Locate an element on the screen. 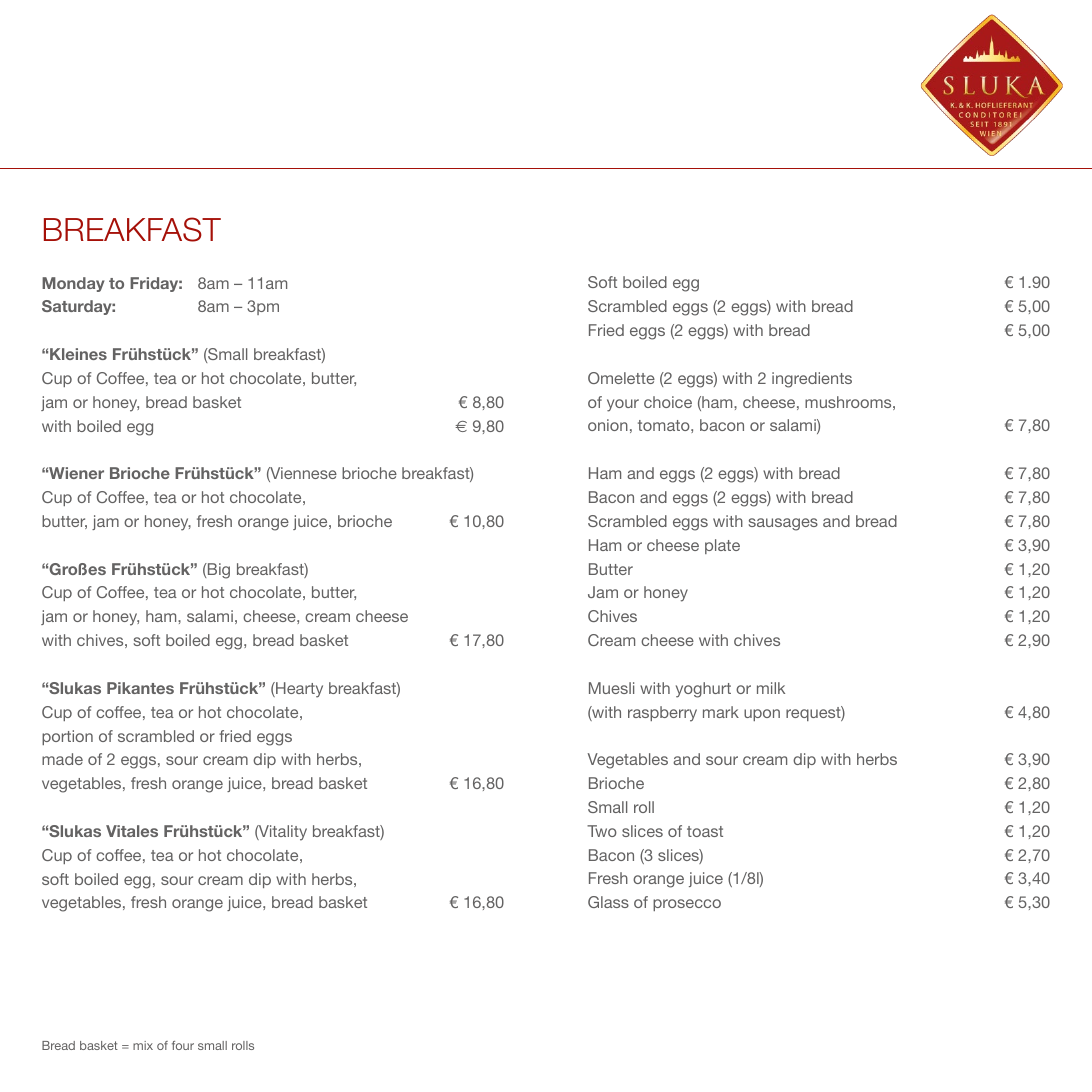 The width and height of the screenshot is (1092, 1092). made is located at coordinates (62, 759).
